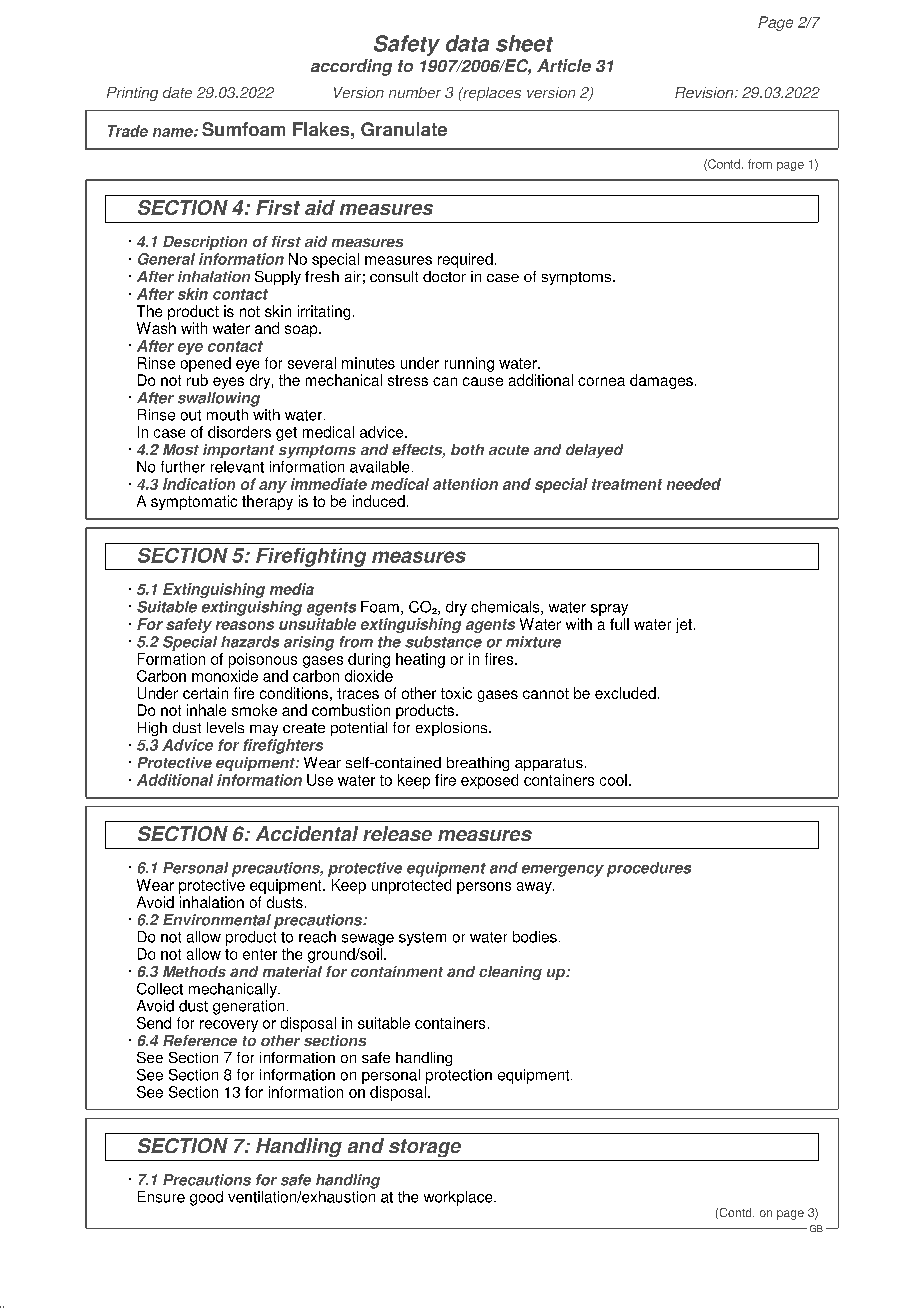 This image has height=1308, width=924. I want to click on date, so click(177, 92).
